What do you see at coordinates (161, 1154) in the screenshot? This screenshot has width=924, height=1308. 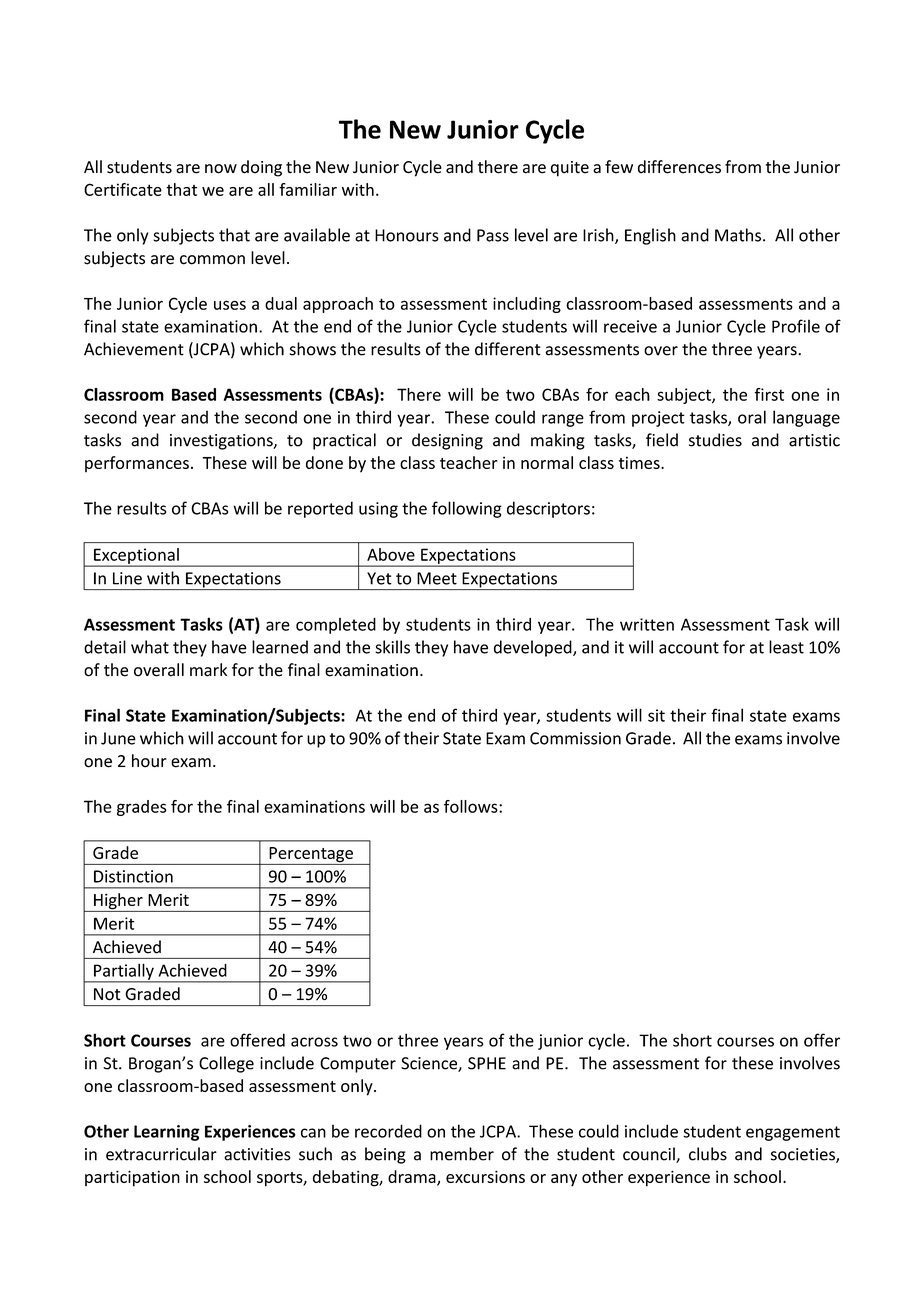 I see `extracurricular` at bounding box center [161, 1154].
